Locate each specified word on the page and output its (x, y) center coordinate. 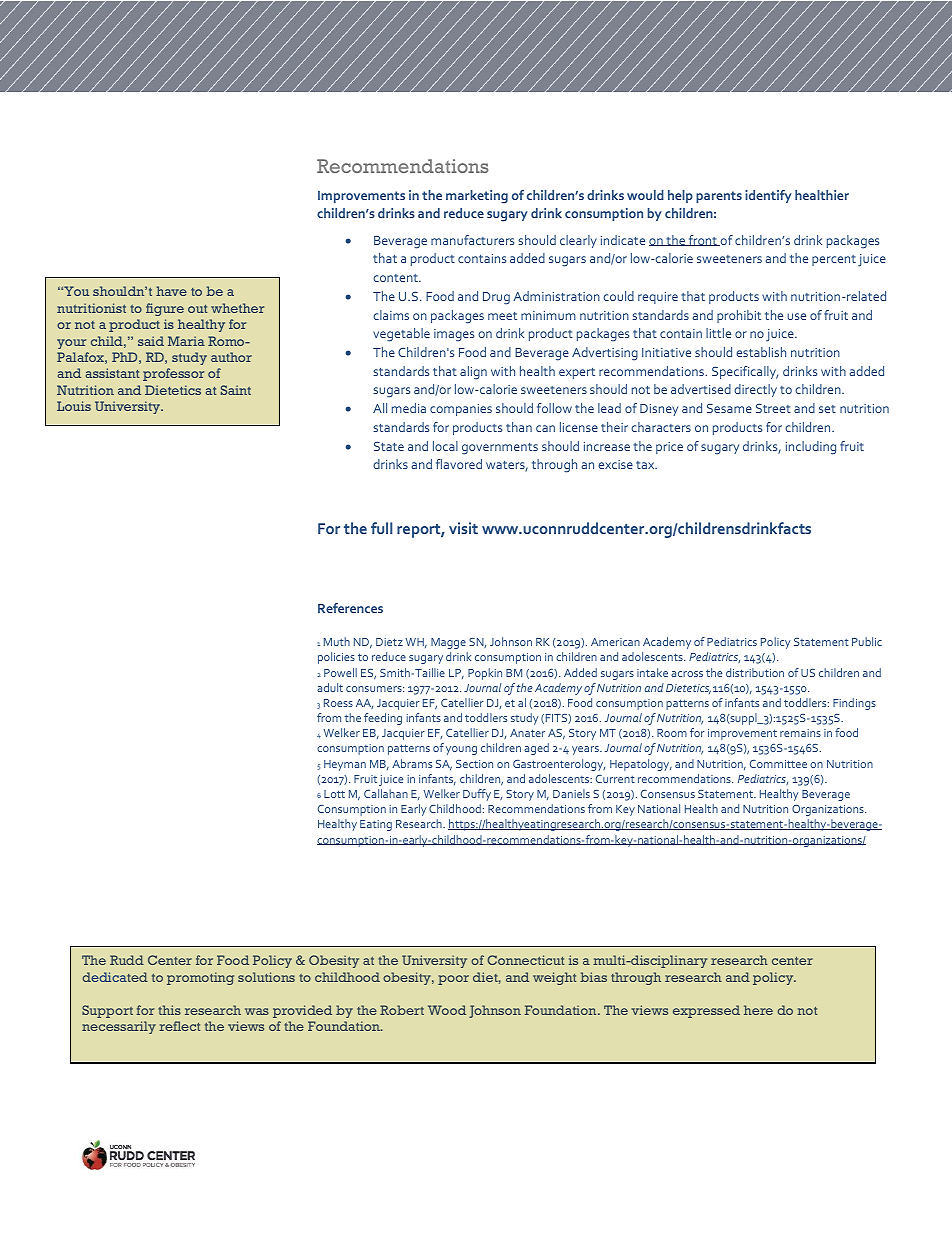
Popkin (485, 674)
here (758, 1010)
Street (773, 408)
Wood (447, 1010)
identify (768, 196)
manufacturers (472, 240)
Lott (334, 794)
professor (173, 374)
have (171, 291)
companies (461, 410)
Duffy (477, 795)
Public (867, 641)
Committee (778, 764)
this (169, 1010)
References (350, 608)
